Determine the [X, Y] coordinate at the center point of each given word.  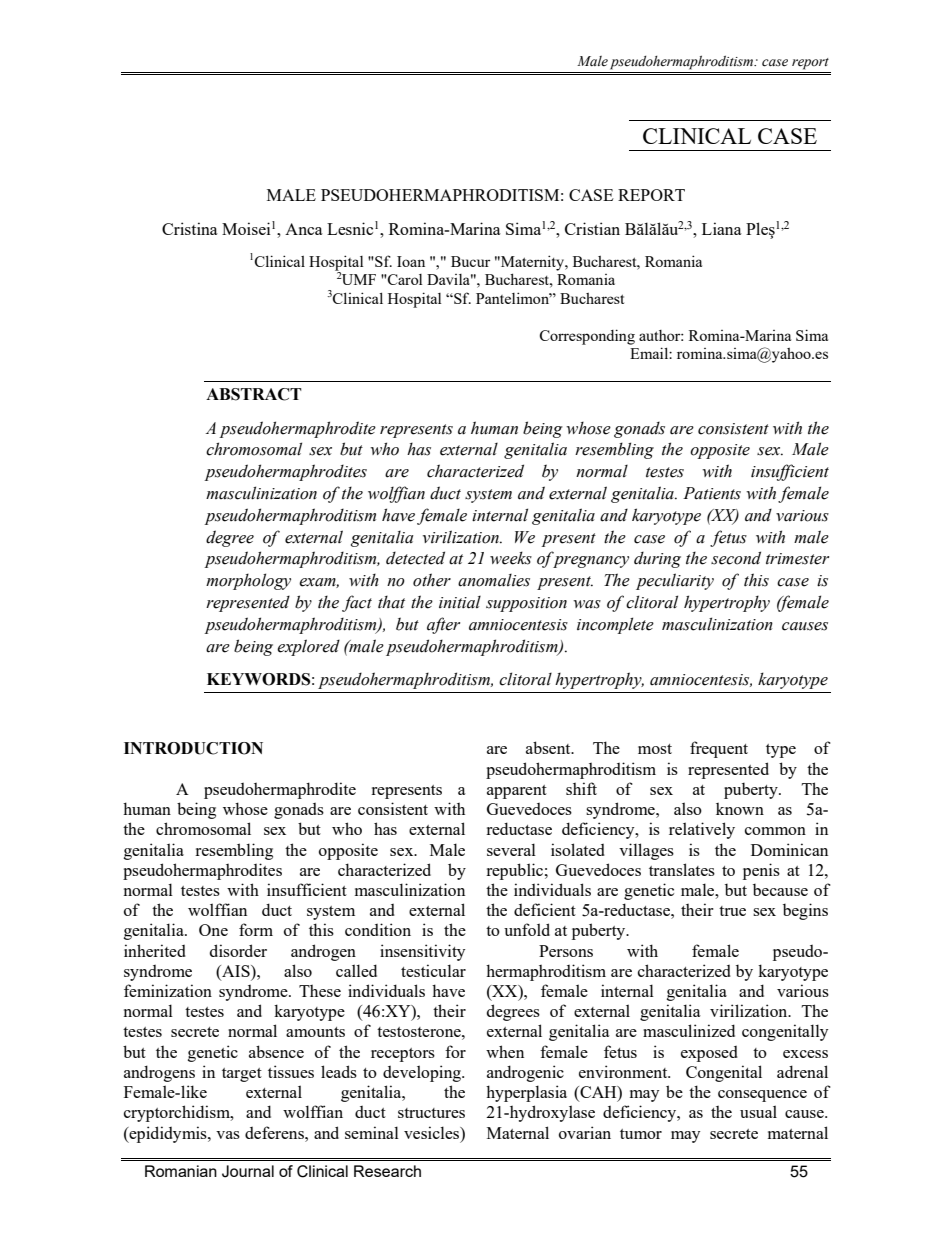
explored [308, 647]
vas [228, 1135]
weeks [511, 558]
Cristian [592, 228]
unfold [527, 929]
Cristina [190, 228]
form [256, 929]
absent [549, 747]
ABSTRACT [254, 394]
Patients [712, 493]
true [732, 911]
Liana [722, 228]
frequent [719, 749]
